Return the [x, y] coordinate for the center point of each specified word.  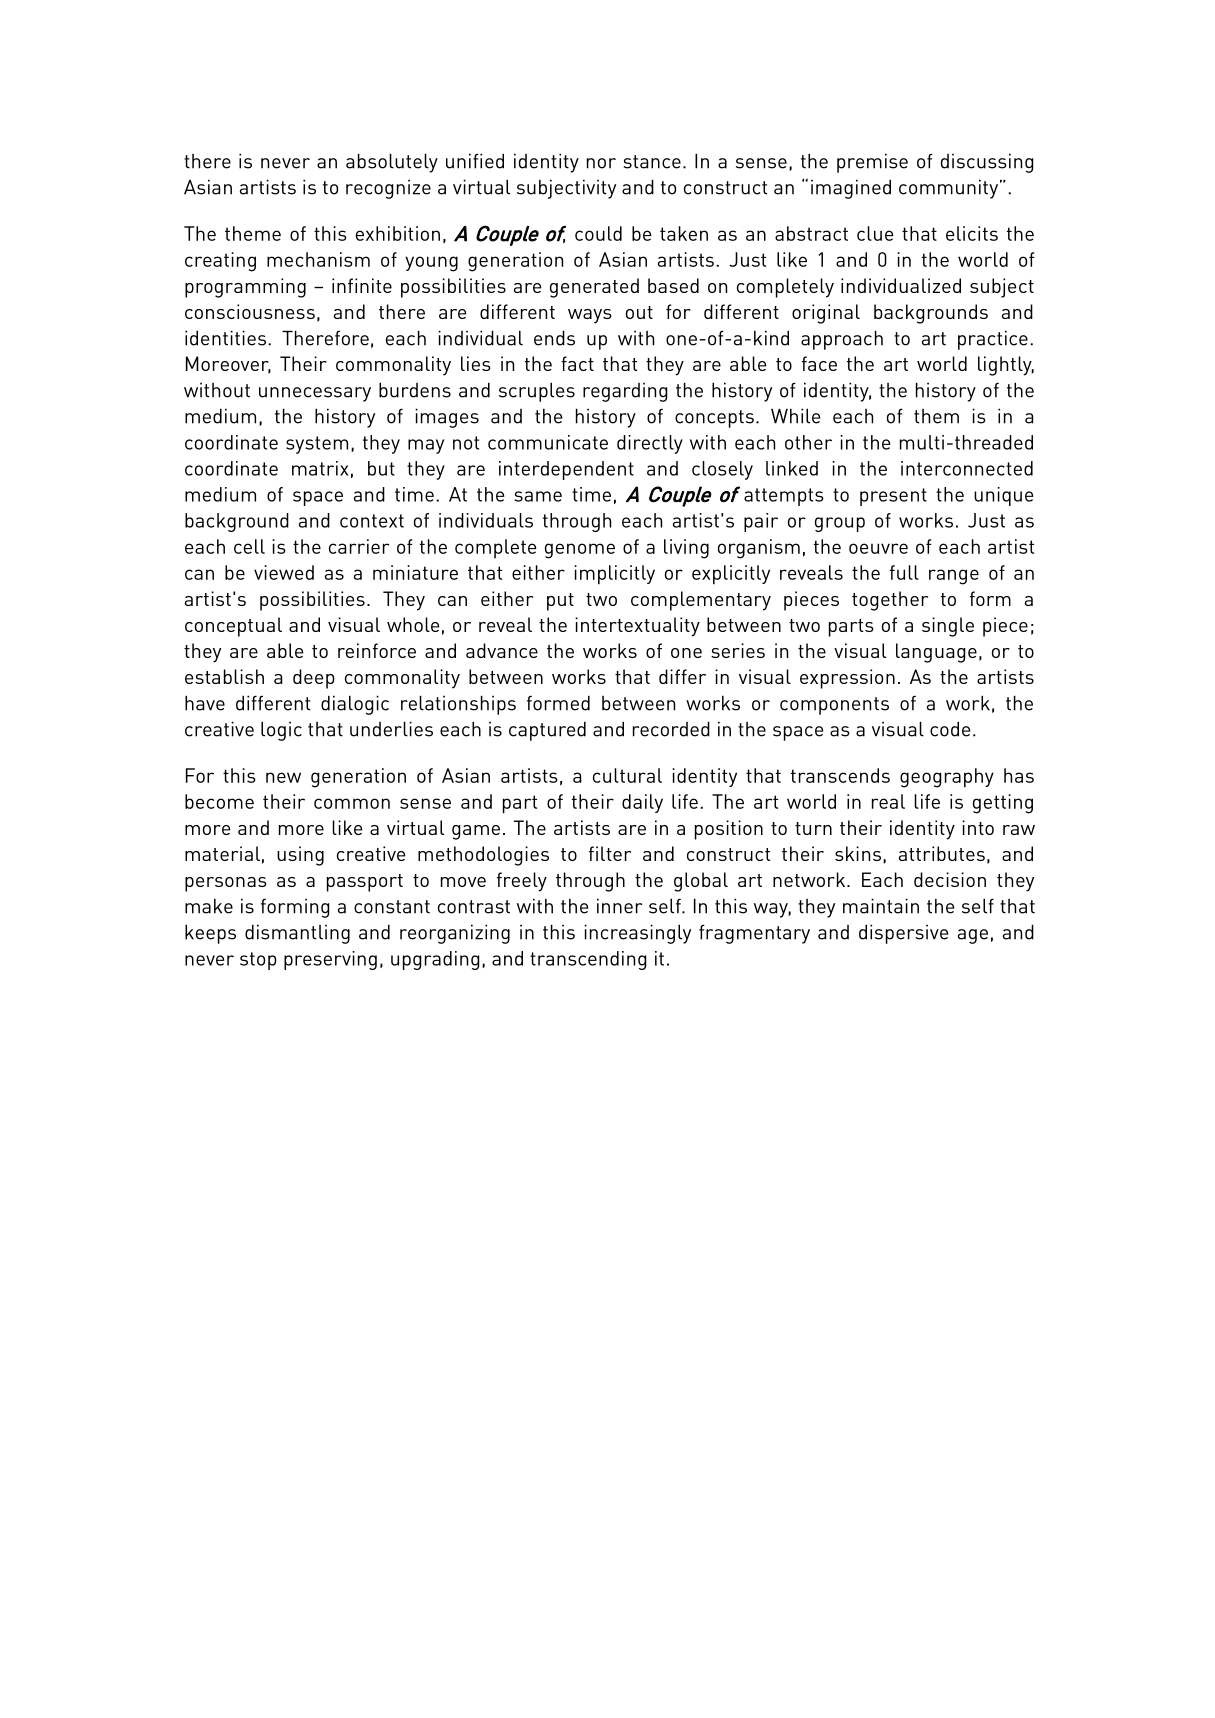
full [904, 572]
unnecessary [315, 394]
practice [993, 340]
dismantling [297, 934]
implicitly [614, 575]
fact [577, 363]
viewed [284, 572]
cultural [627, 775]
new [283, 777]
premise [872, 163]
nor [601, 163]
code [950, 729]
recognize [388, 189]
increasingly [637, 934]
